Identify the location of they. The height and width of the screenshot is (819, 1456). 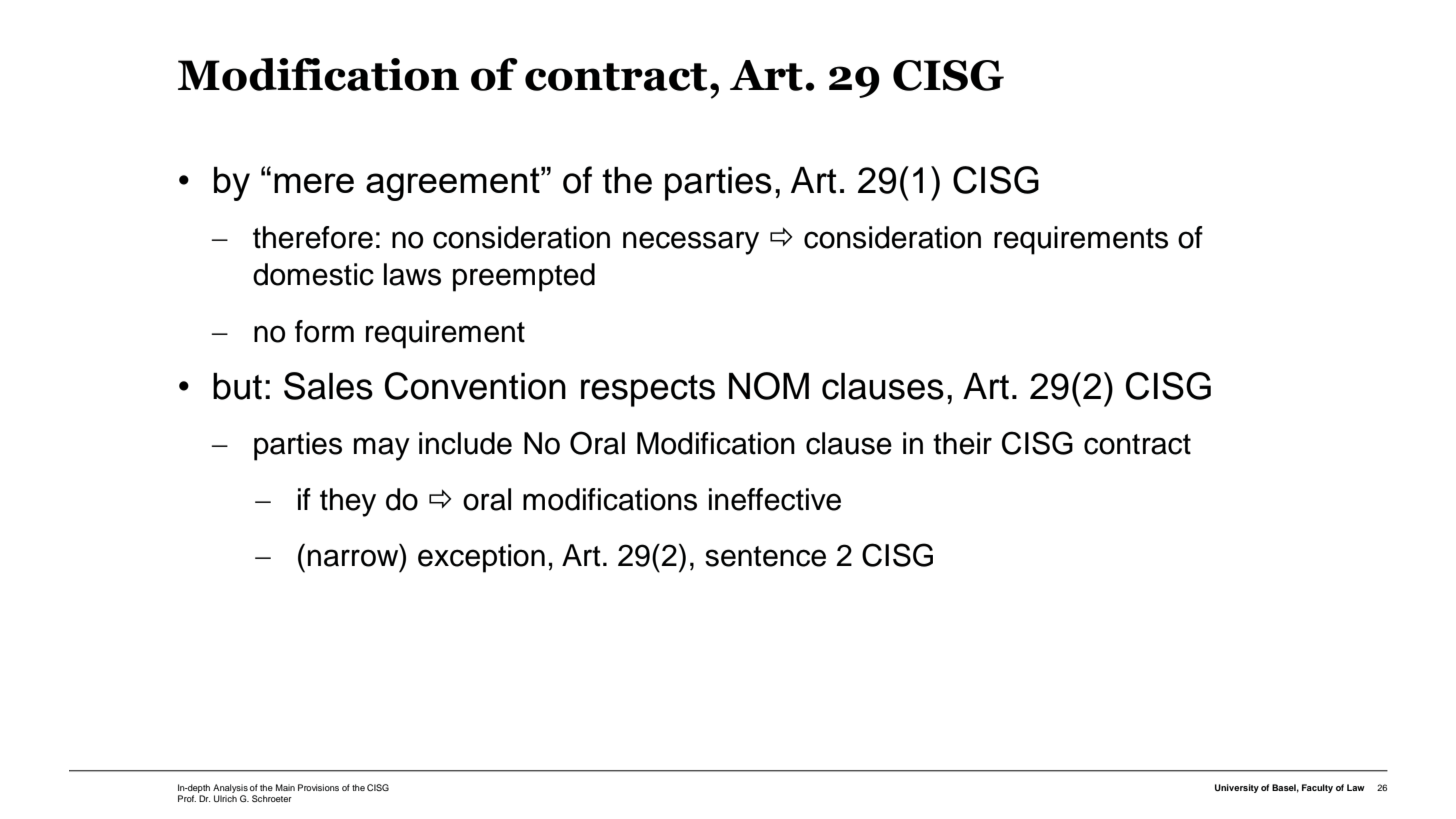
(348, 502).
